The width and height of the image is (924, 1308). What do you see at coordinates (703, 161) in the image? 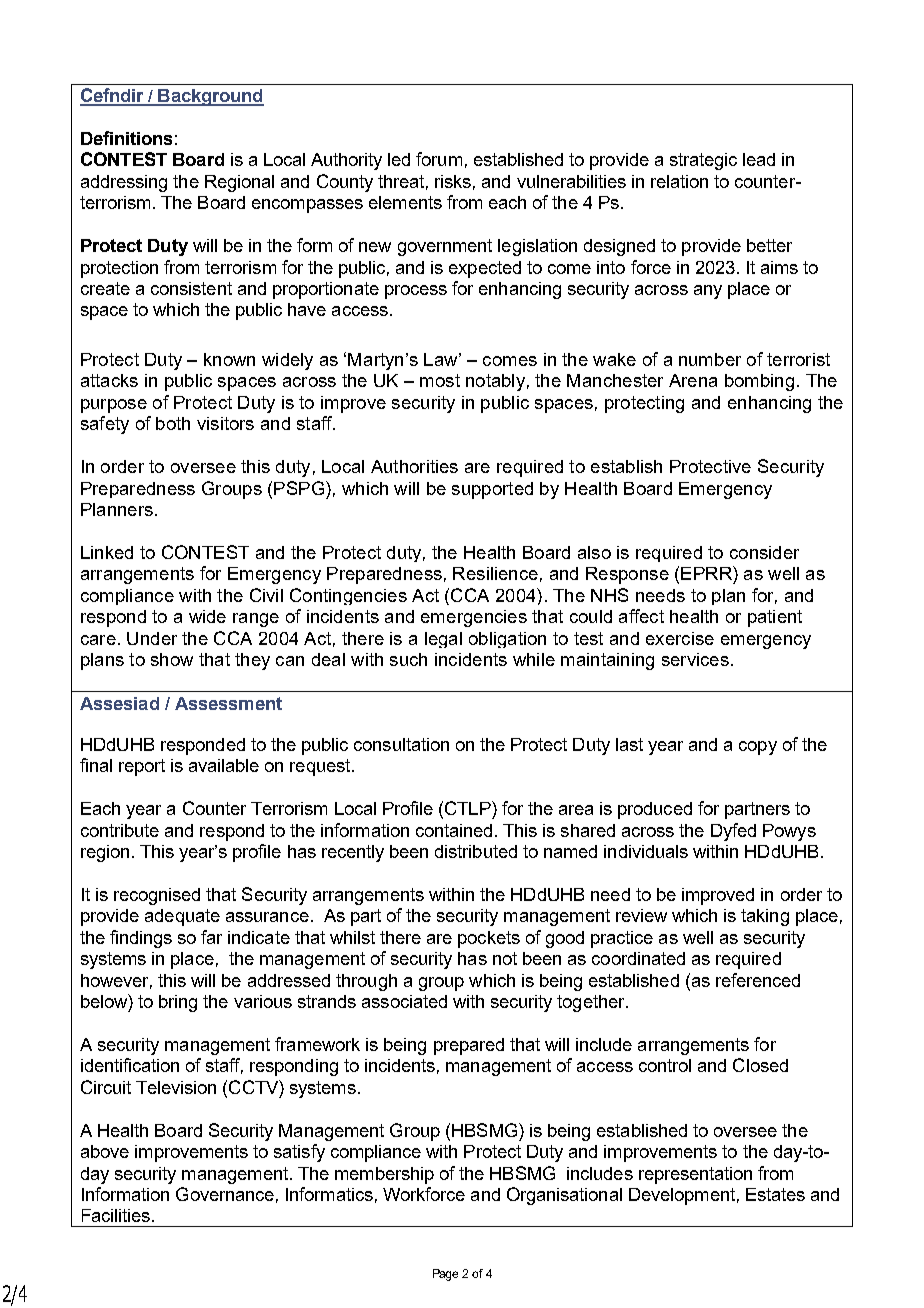
I see `strategic` at bounding box center [703, 161].
